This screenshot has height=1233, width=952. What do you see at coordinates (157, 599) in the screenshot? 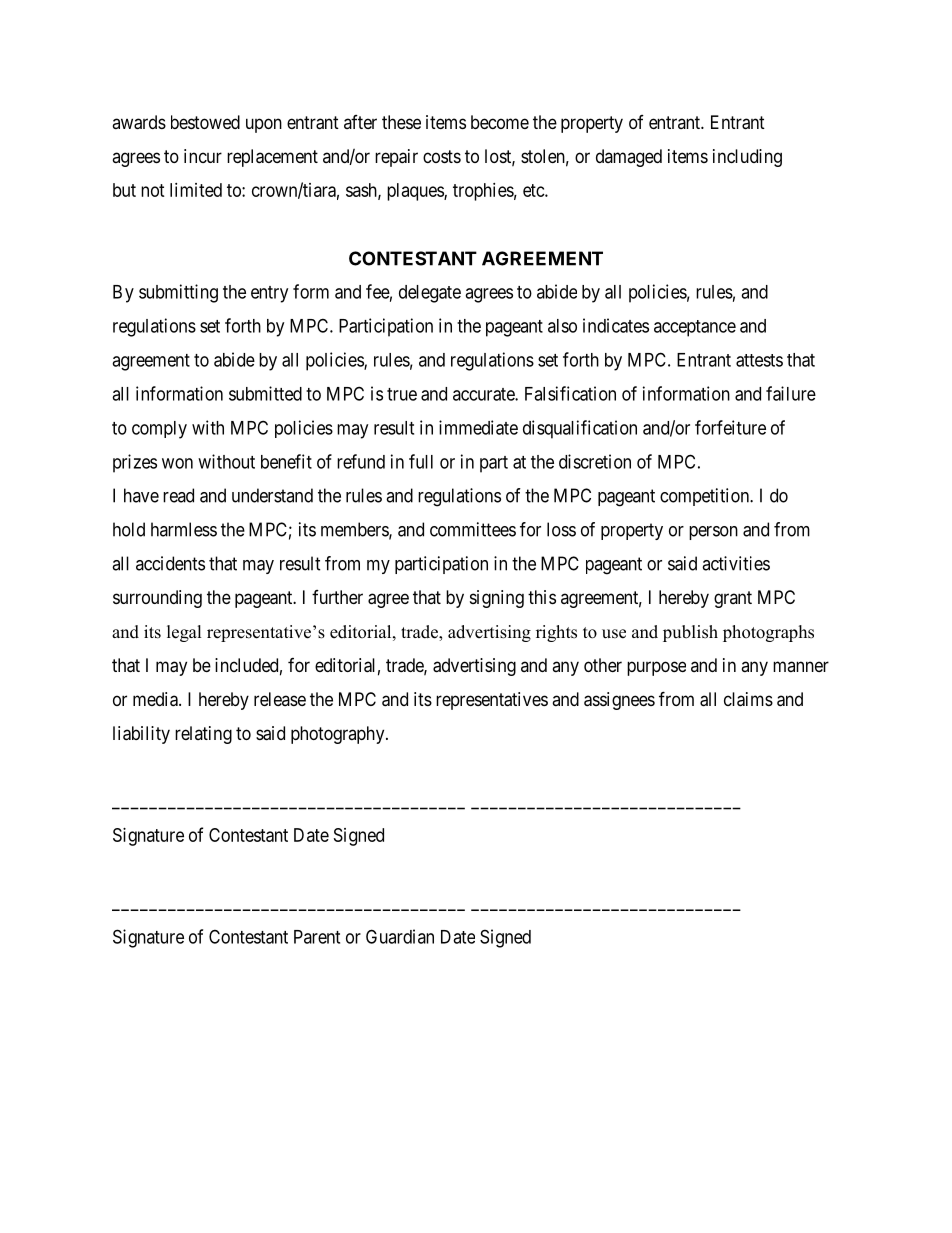
I see `surrounding` at bounding box center [157, 599].
